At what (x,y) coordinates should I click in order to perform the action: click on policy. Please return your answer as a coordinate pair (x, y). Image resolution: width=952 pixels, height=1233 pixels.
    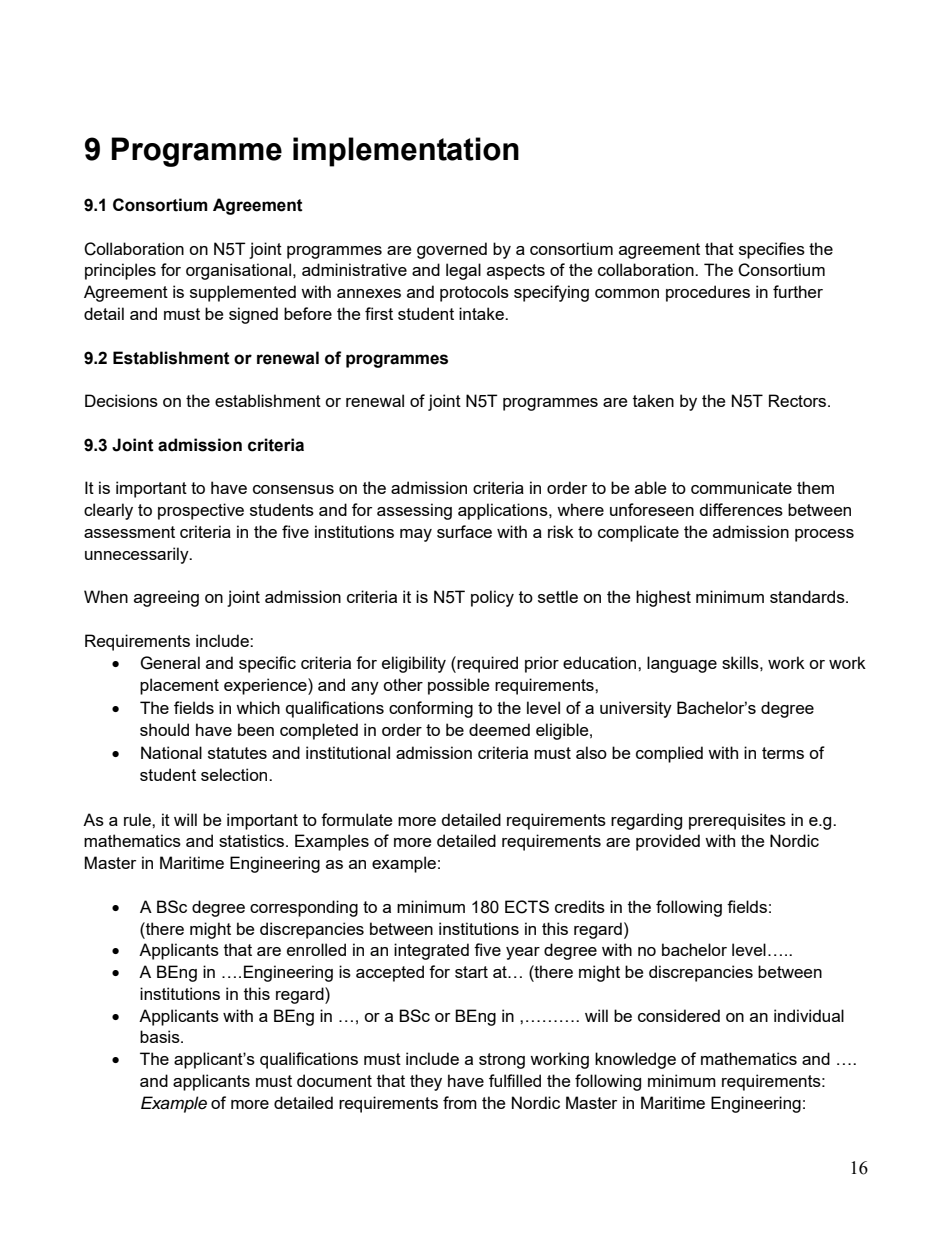
    Looking at the image, I should click on (492, 598).
